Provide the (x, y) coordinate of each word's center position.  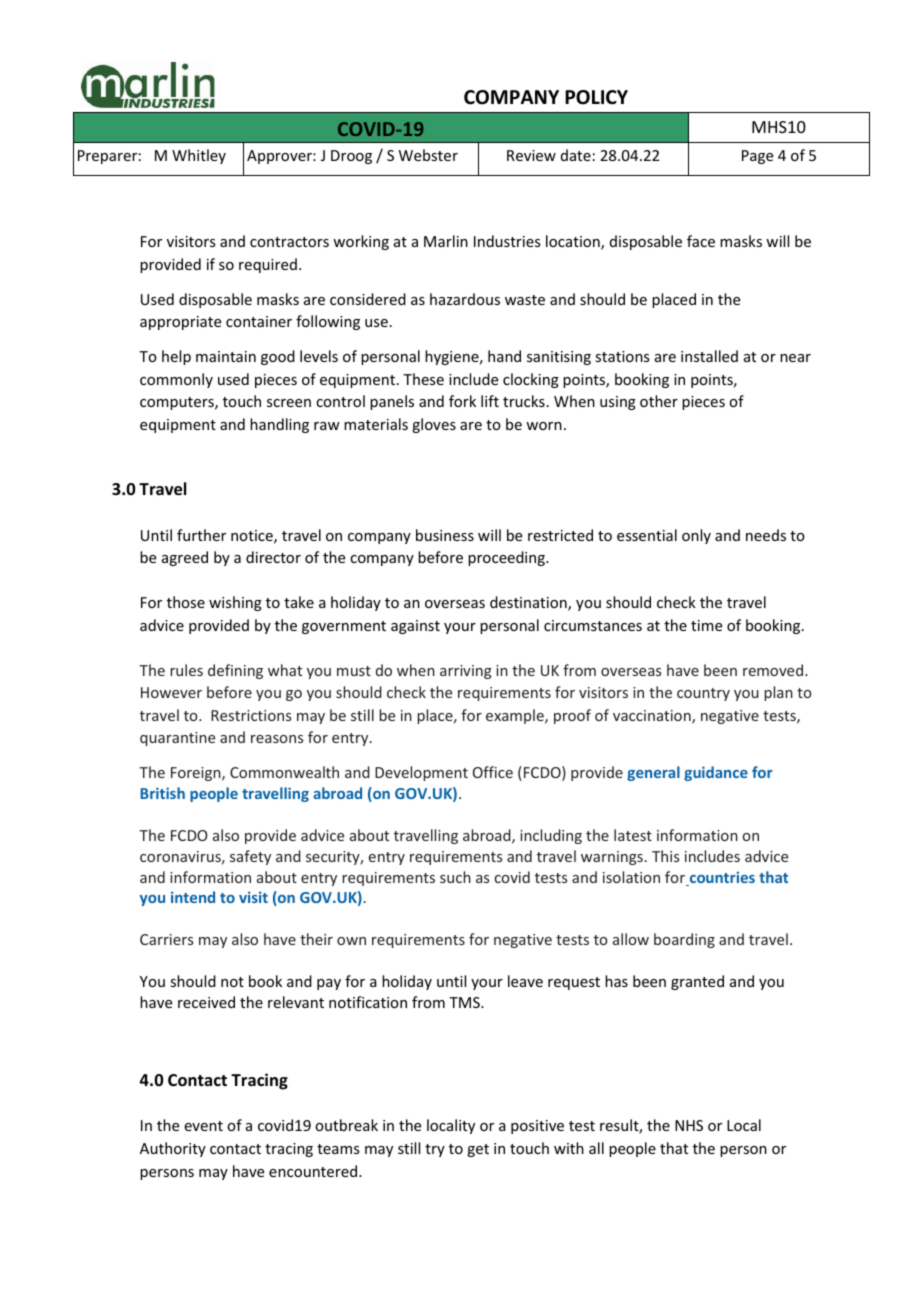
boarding (684, 940)
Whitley (199, 156)
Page (757, 157)
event (204, 1126)
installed (709, 356)
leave (525, 981)
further (201, 535)
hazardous (465, 299)
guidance (716, 773)
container (259, 321)
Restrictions (251, 715)
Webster (428, 155)
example (516, 716)
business (445, 535)
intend (193, 897)
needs (766, 535)
